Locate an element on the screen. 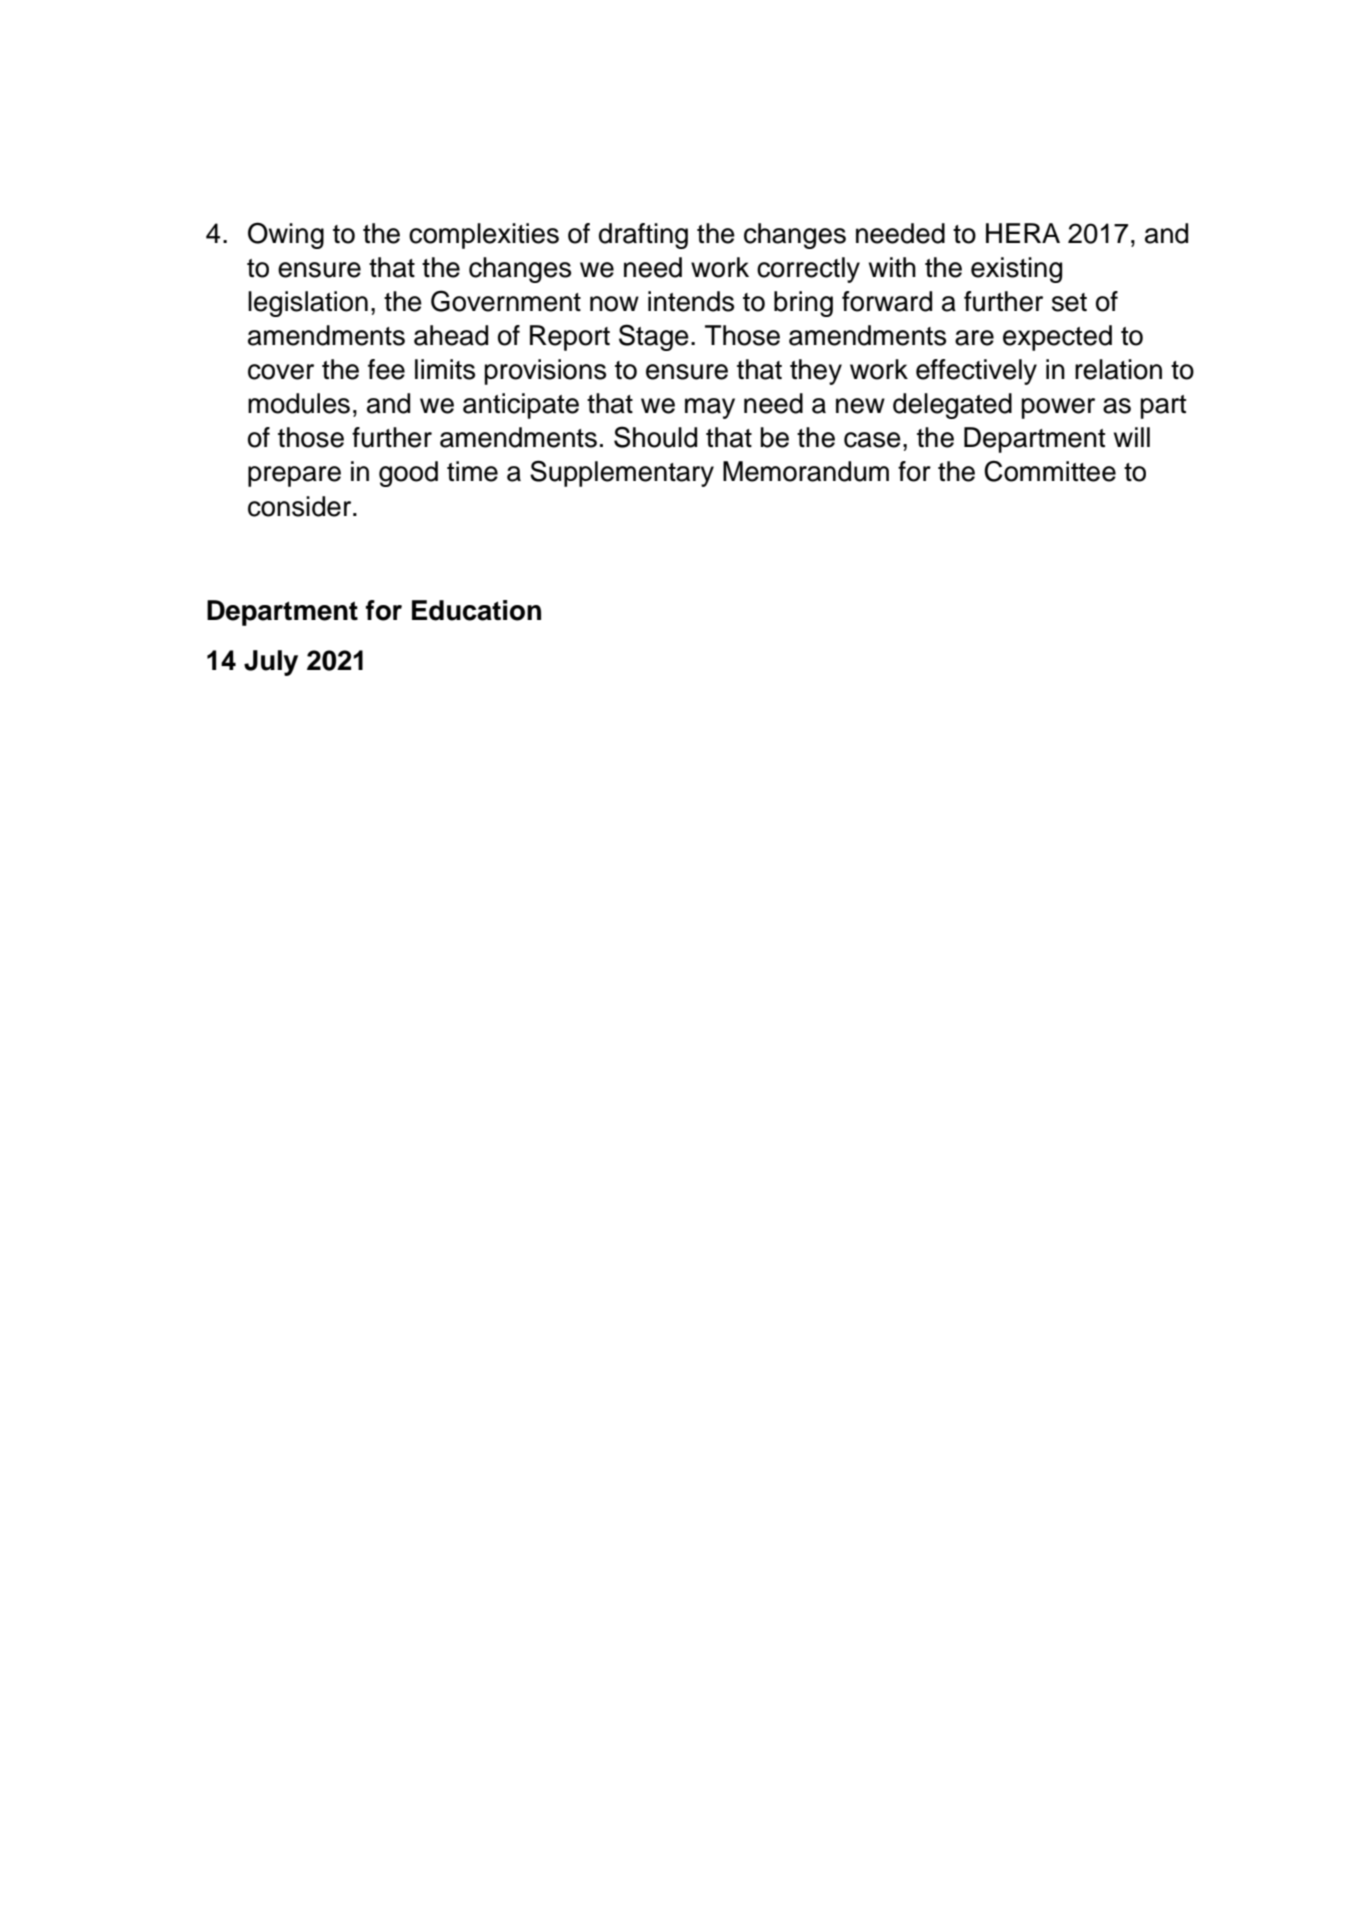  HERA is located at coordinates (1023, 233).
